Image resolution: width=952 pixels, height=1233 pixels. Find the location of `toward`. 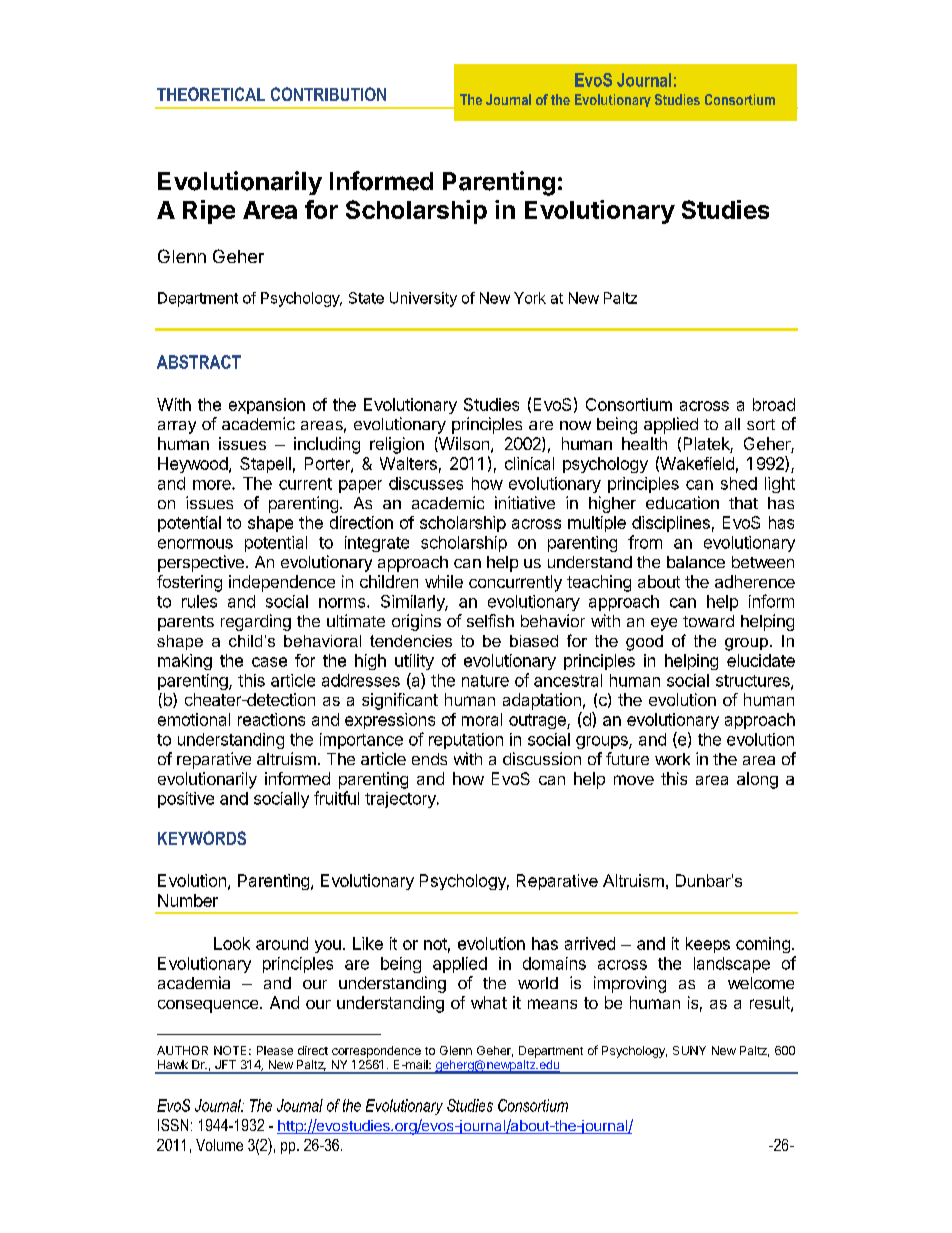

toward is located at coordinates (708, 621).
